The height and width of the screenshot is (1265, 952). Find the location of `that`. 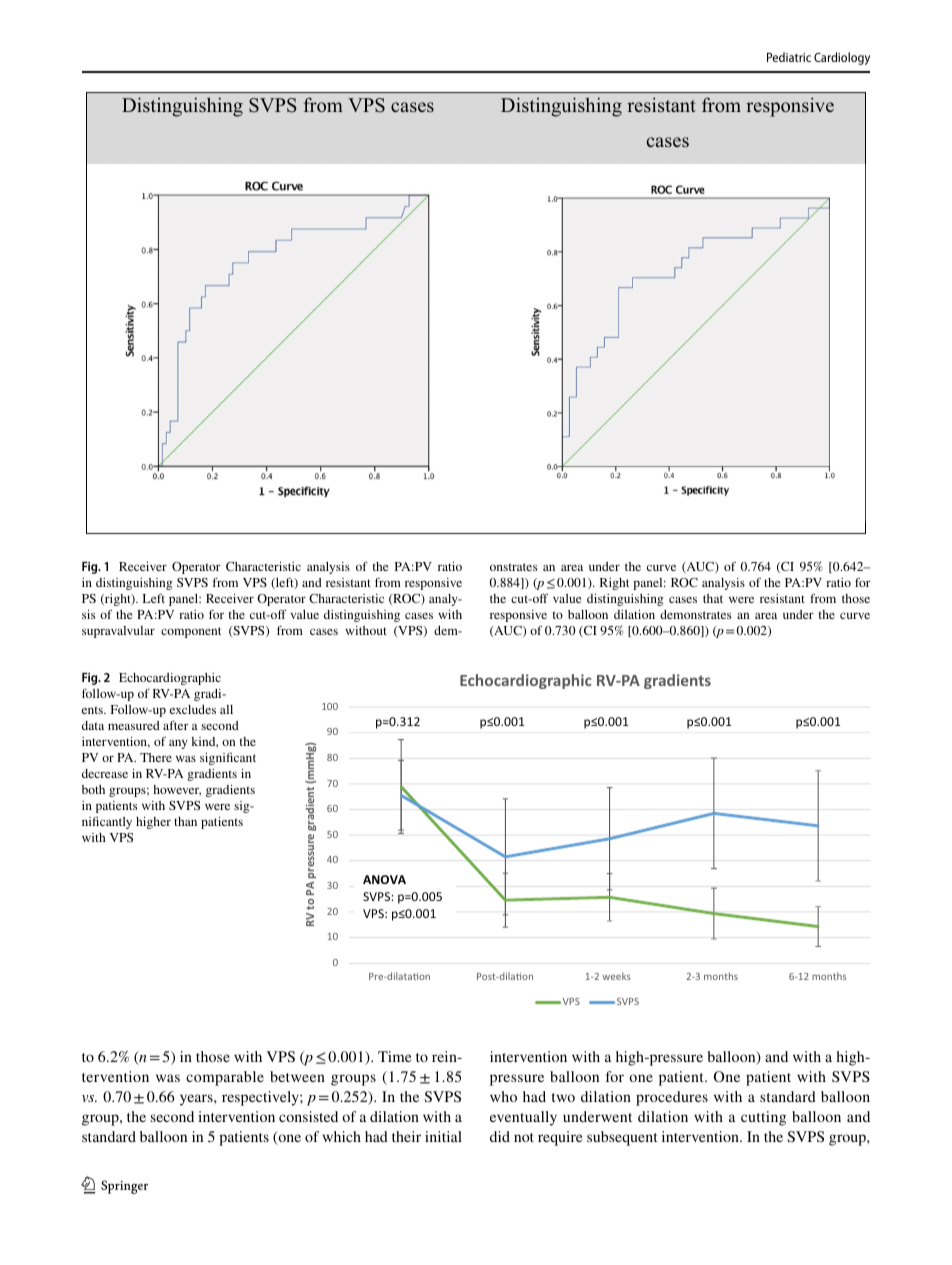

that is located at coordinates (713, 598).
